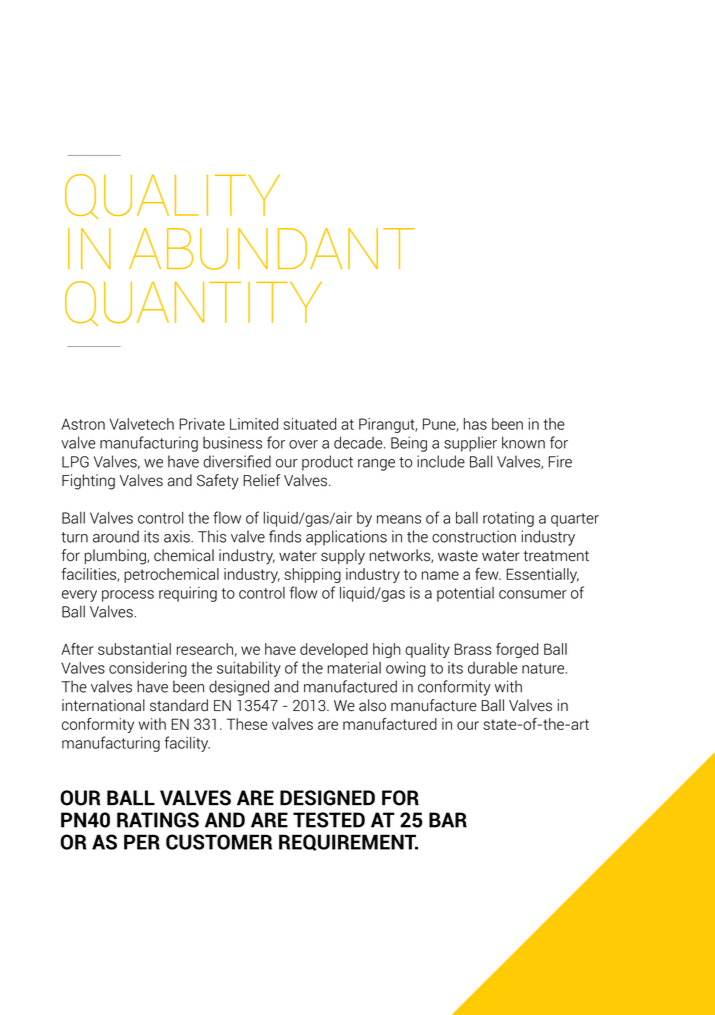 Image resolution: width=715 pixels, height=1015 pixels. Describe the element at coordinates (327, 463) in the screenshot. I see `product` at that location.
